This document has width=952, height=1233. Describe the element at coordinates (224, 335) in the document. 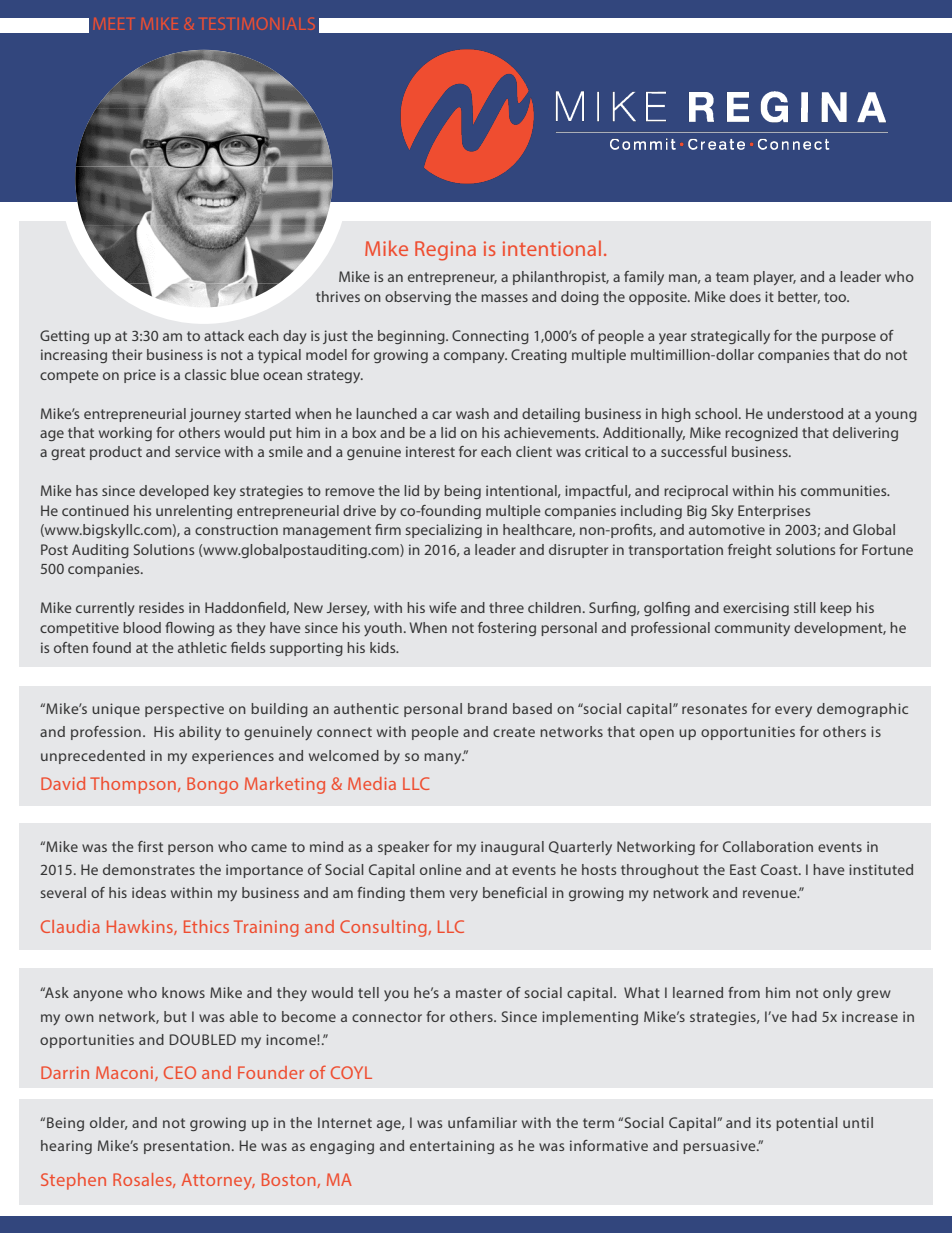

I see `attack` at that location.
